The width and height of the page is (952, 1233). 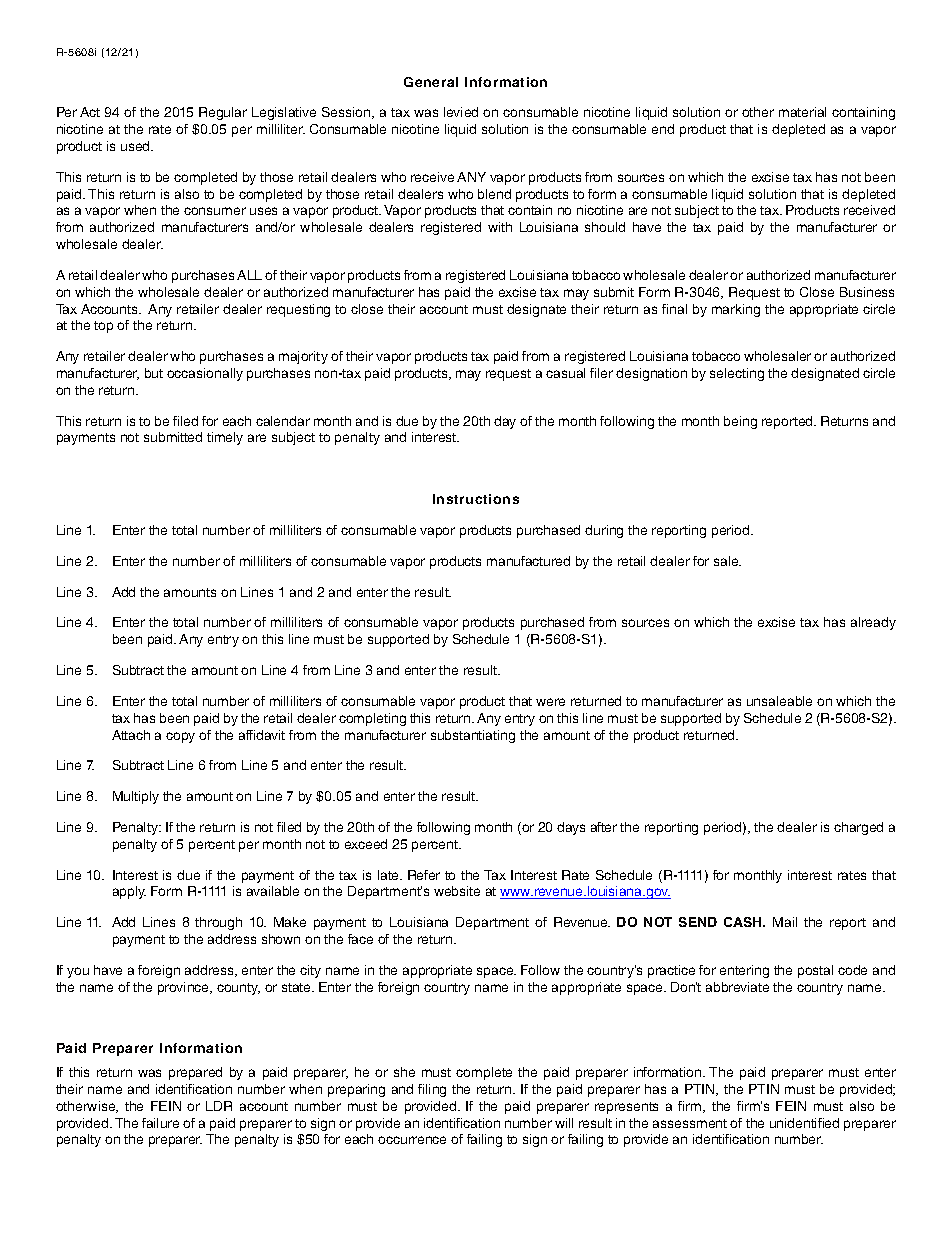 What do you see at coordinates (873, 623) in the page?
I see `already` at bounding box center [873, 623].
